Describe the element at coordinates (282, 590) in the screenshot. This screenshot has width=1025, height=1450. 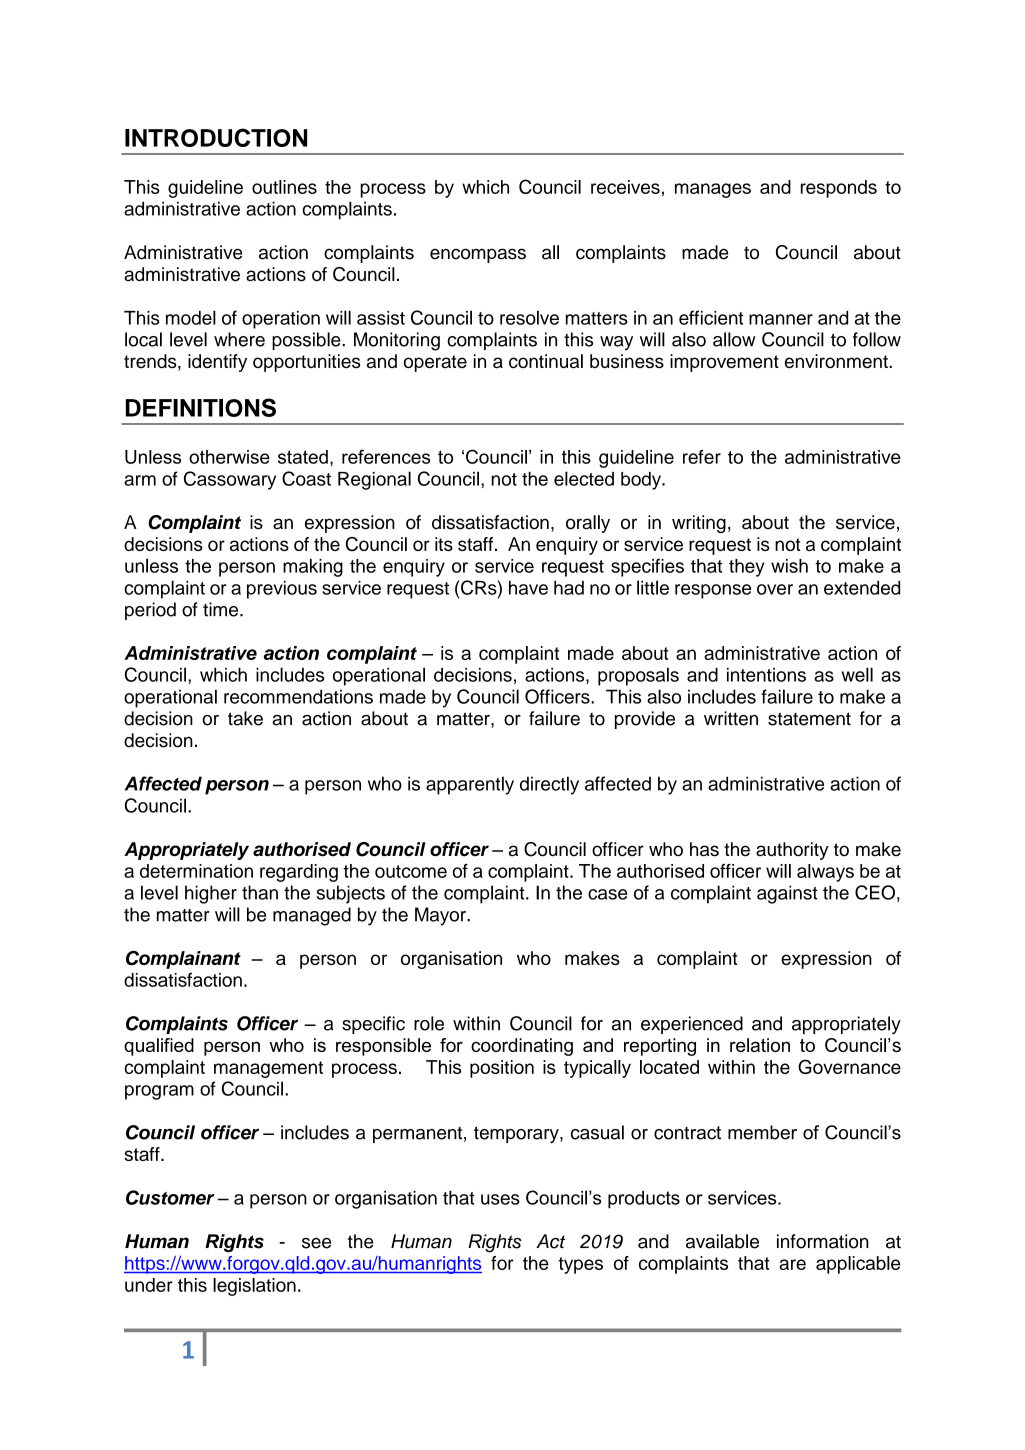
I see `previous` at that location.
